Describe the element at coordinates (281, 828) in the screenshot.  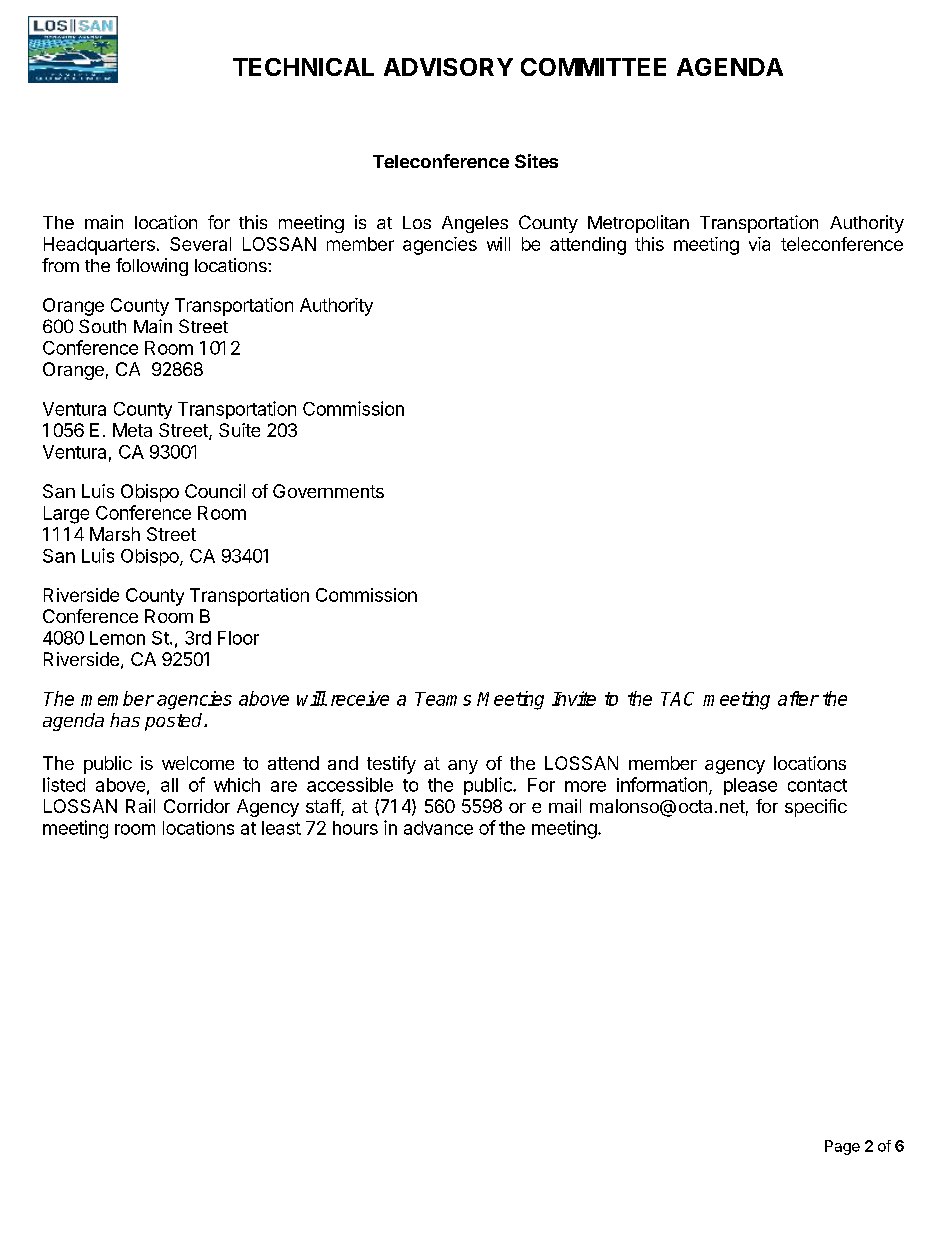
I see `least` at that location.
